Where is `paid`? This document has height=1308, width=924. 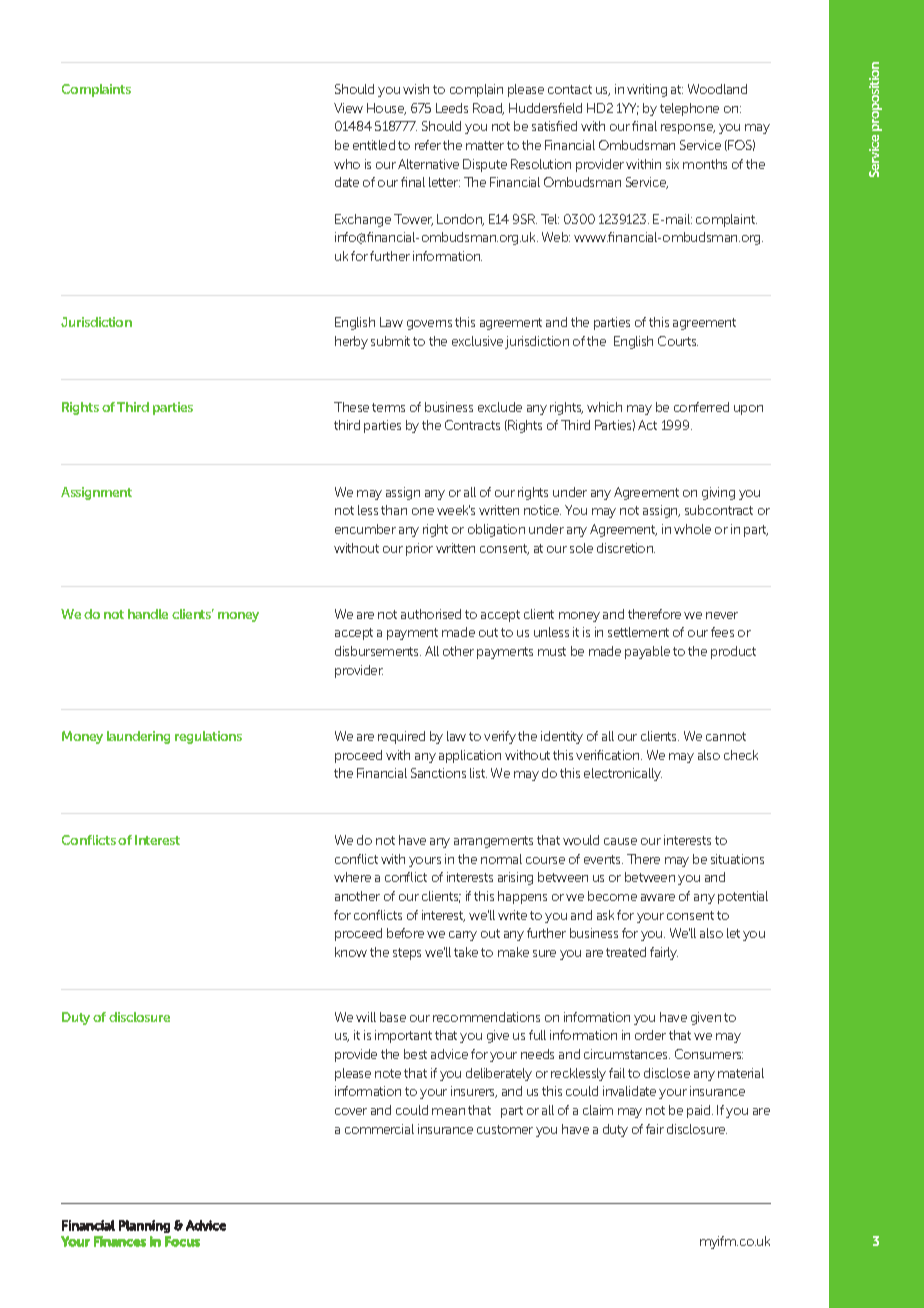 paid is located at coordinates (700, 1111).
